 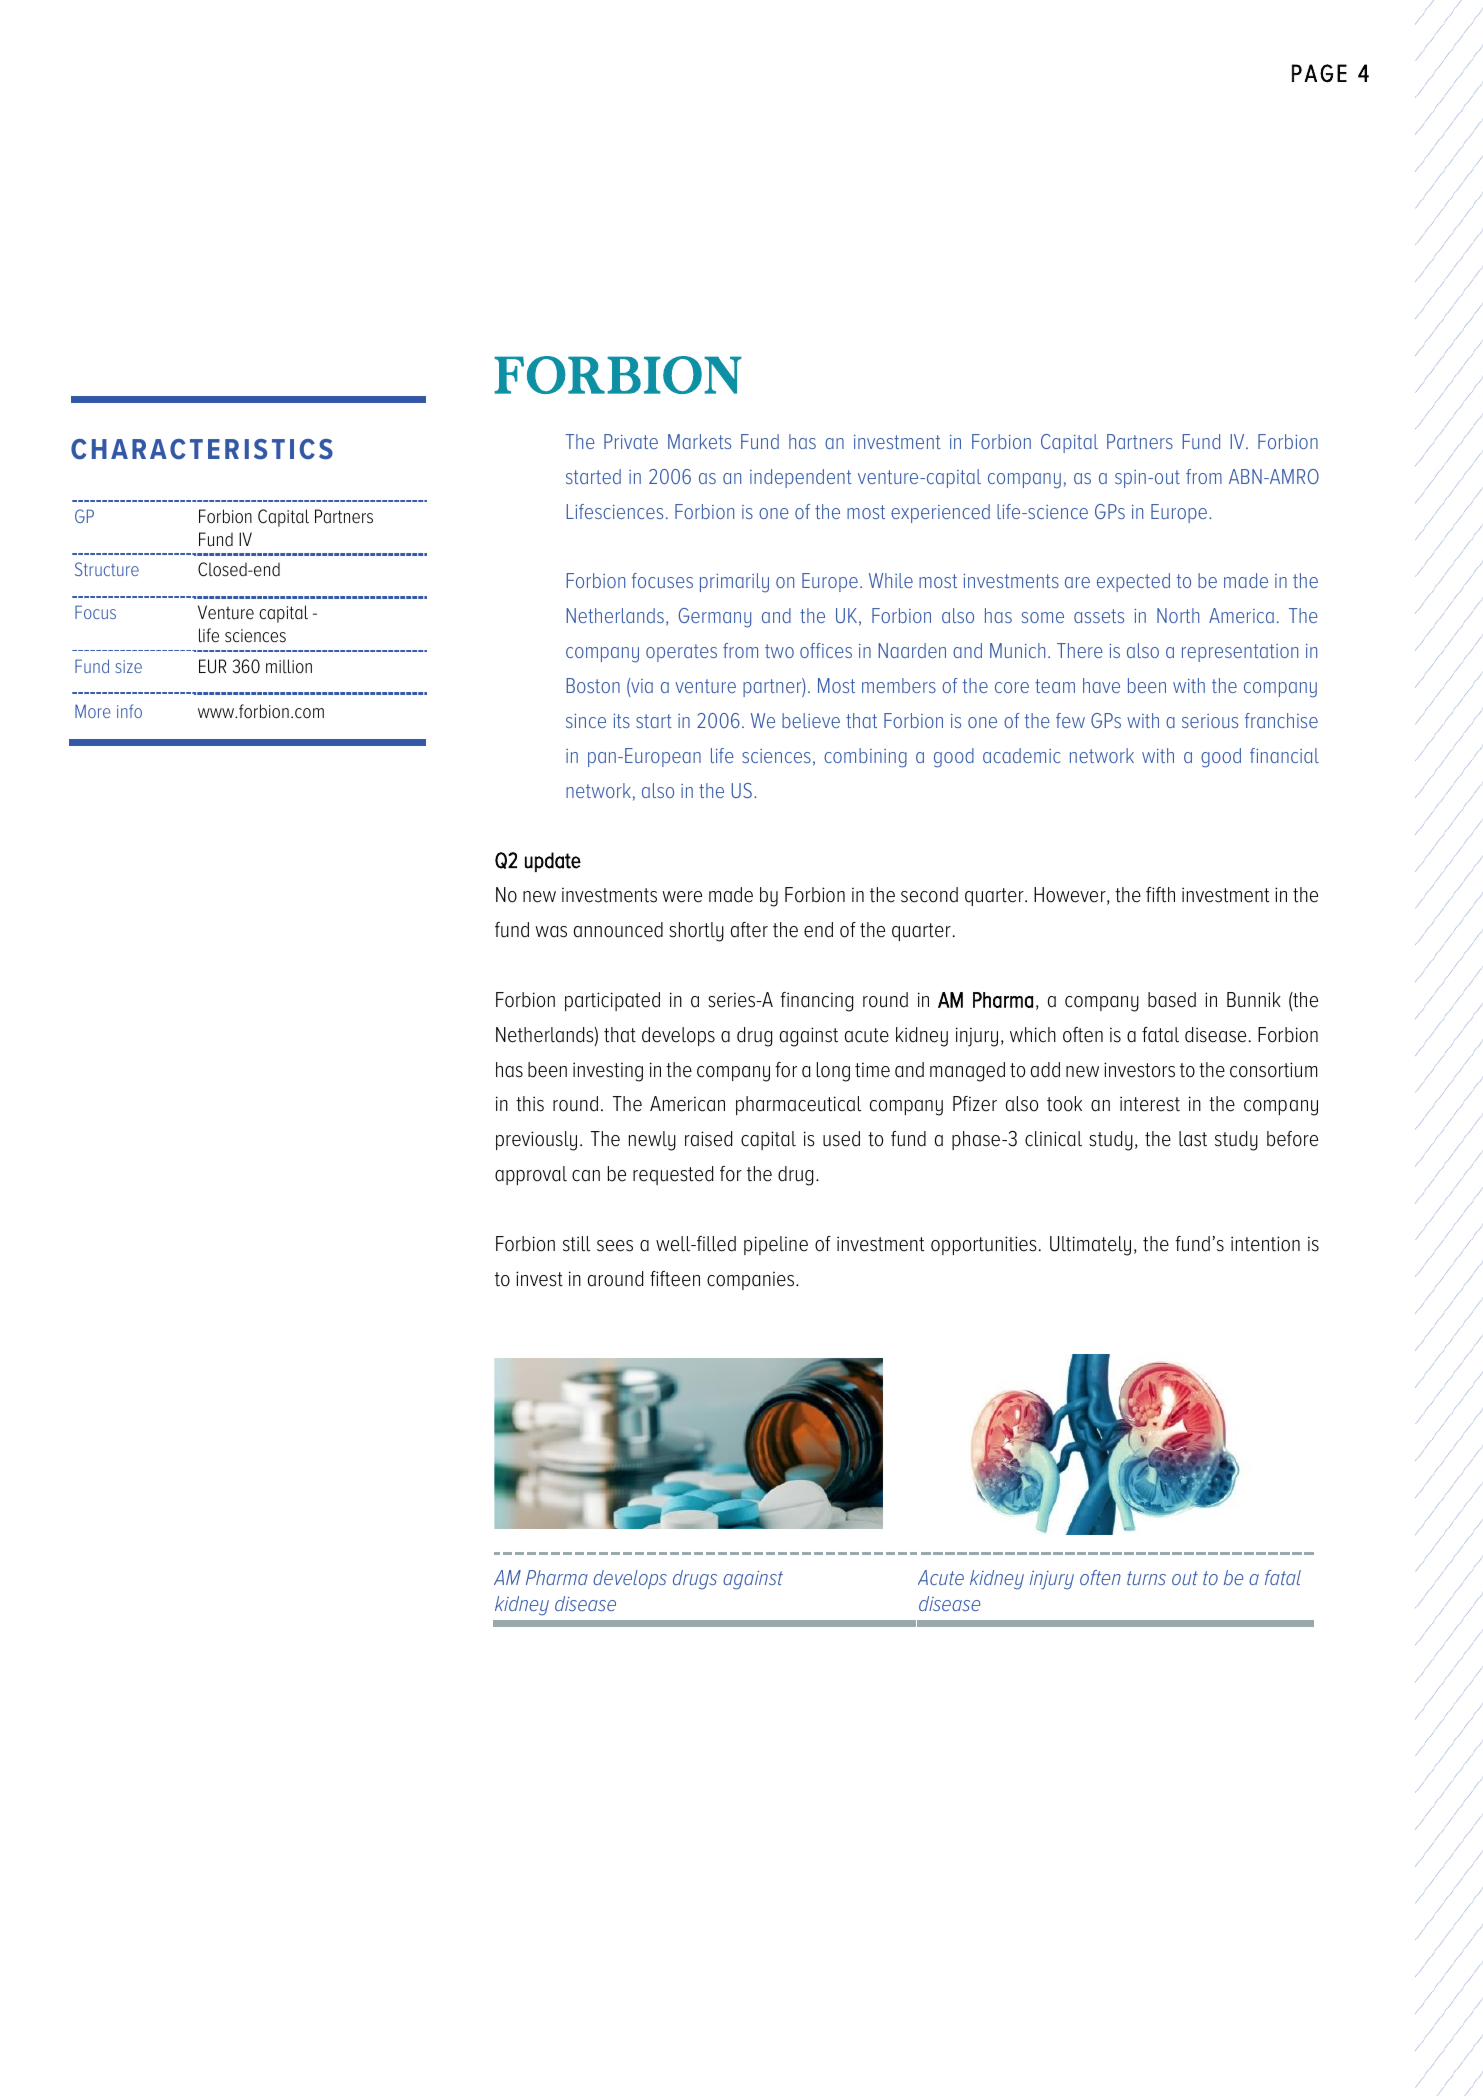 What do you see at coordinates (1090, 1246) in the screenshot?
I see `Ultimately` at bounding box center [1090, 1246].
